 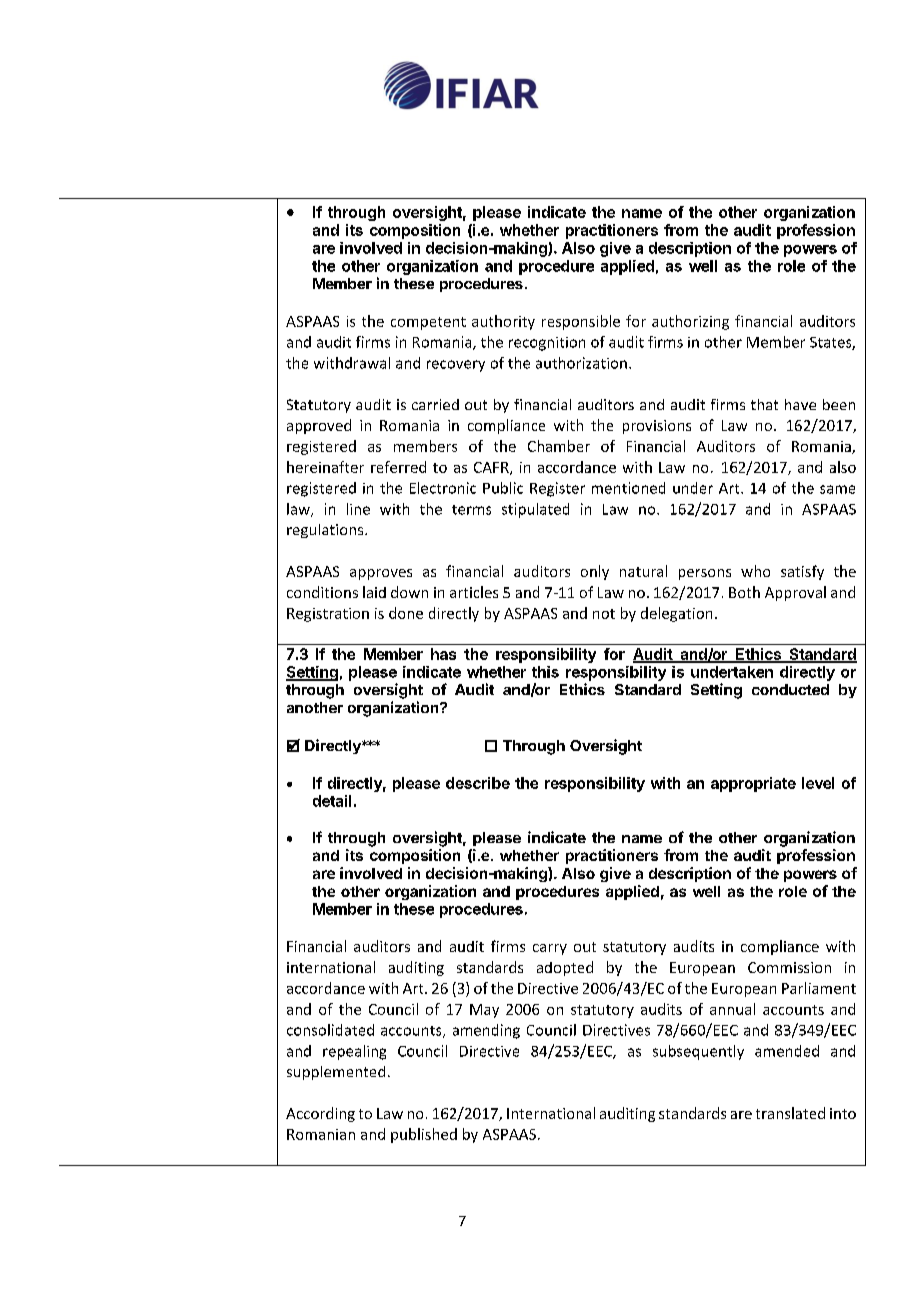 What do you see at coordinates (790, 689) in the document?
I see `conducted` at bounding box center [790, 689].
